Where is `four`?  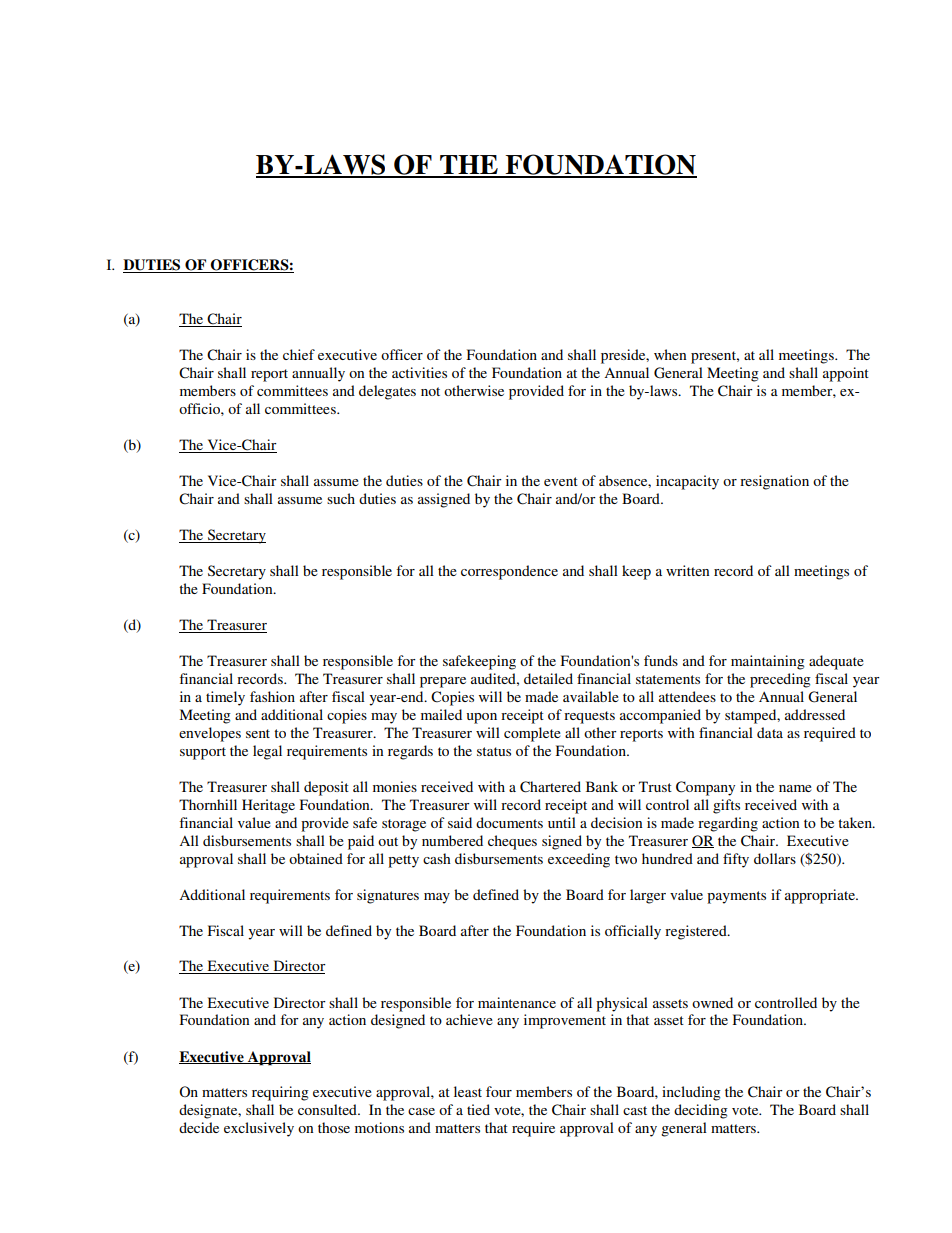 four is located at coordinates (499, 1091).
